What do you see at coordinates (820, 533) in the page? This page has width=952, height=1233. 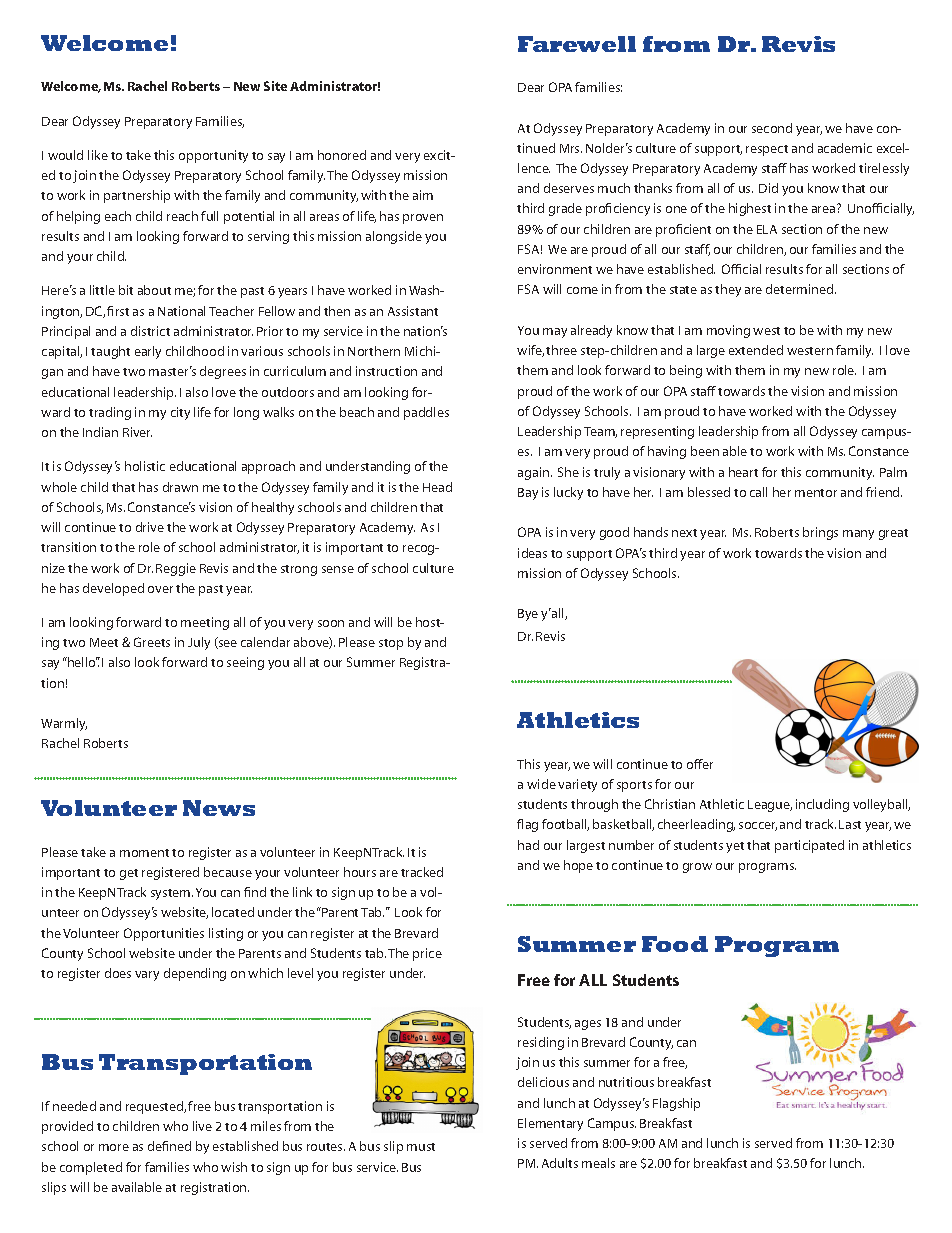 I see `brings` at bounding box center [820, 533].
